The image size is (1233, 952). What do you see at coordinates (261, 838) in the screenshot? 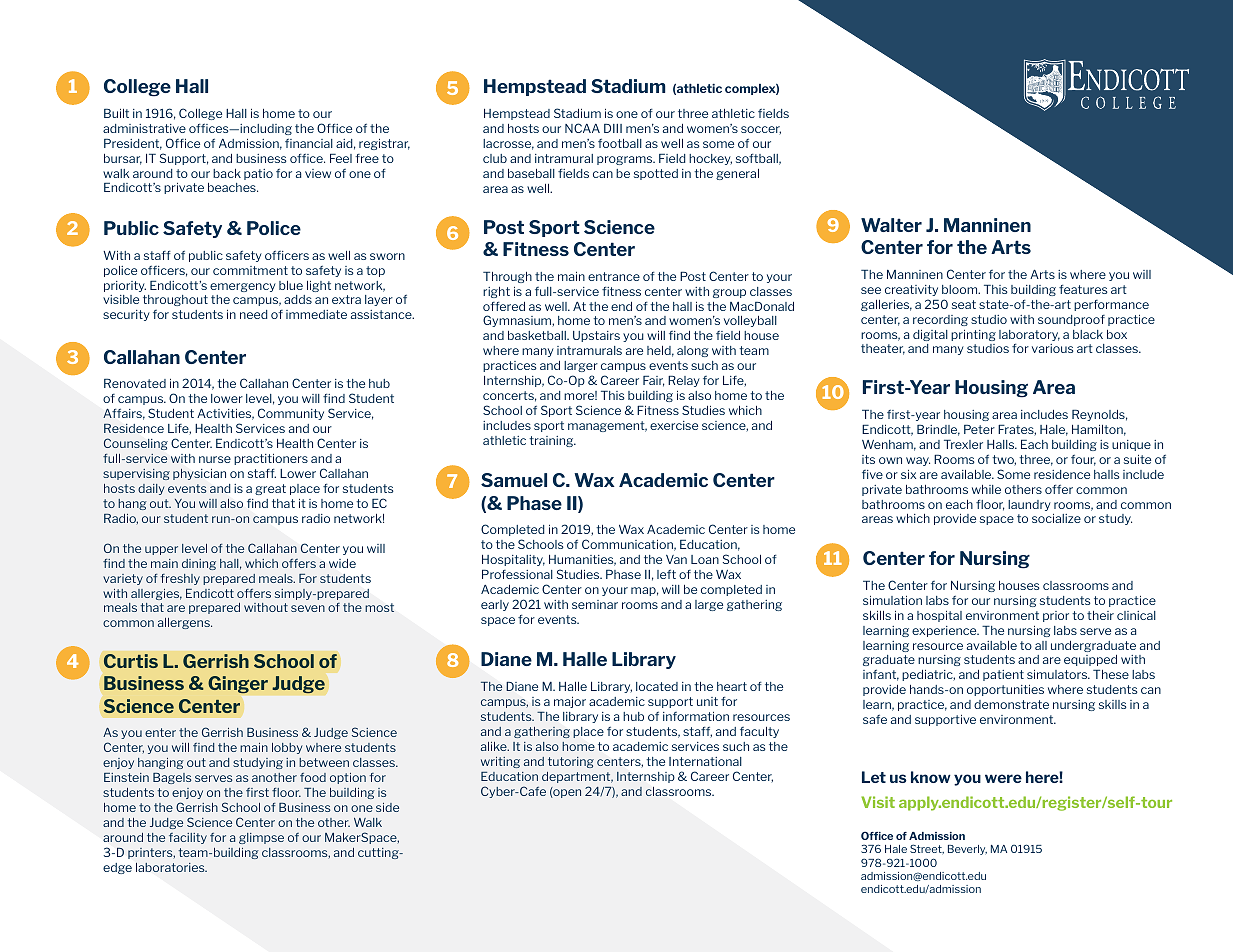
I see `glimpse` at bounding box center [261, 838].
